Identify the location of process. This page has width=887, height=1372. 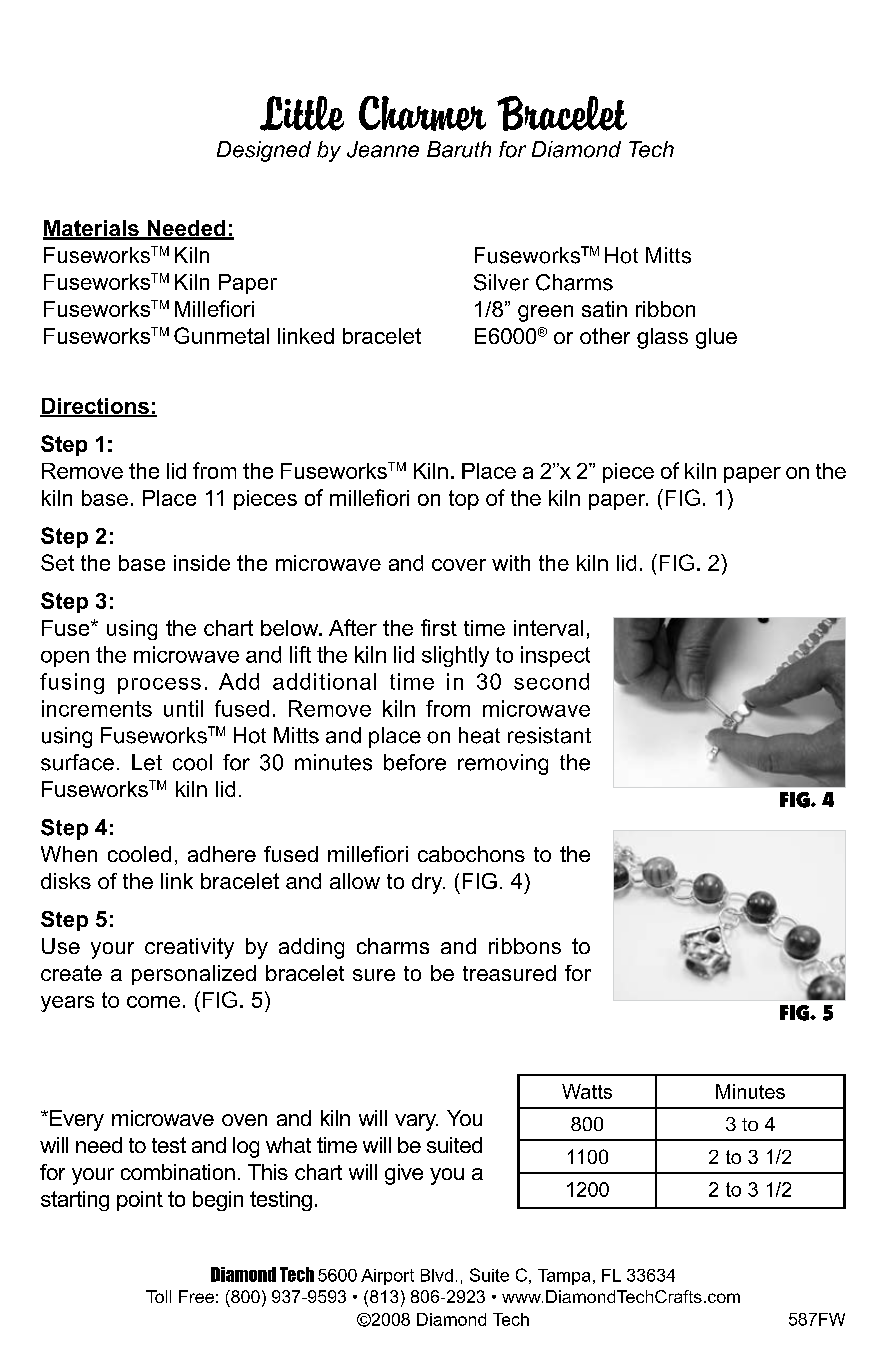
(159, 686).
